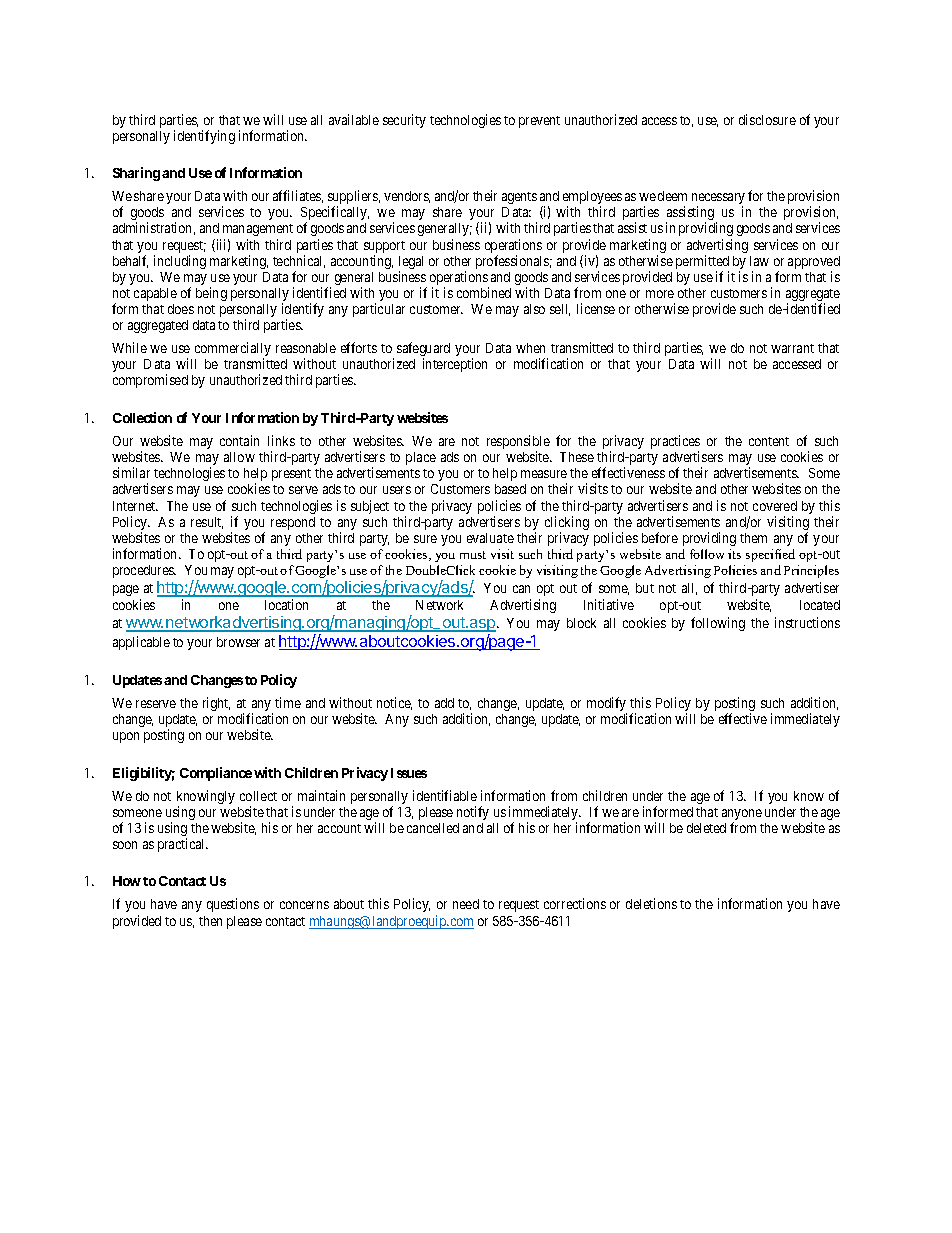 This document has height=1233, width=952. I want to click on them, so click(753, 538).
